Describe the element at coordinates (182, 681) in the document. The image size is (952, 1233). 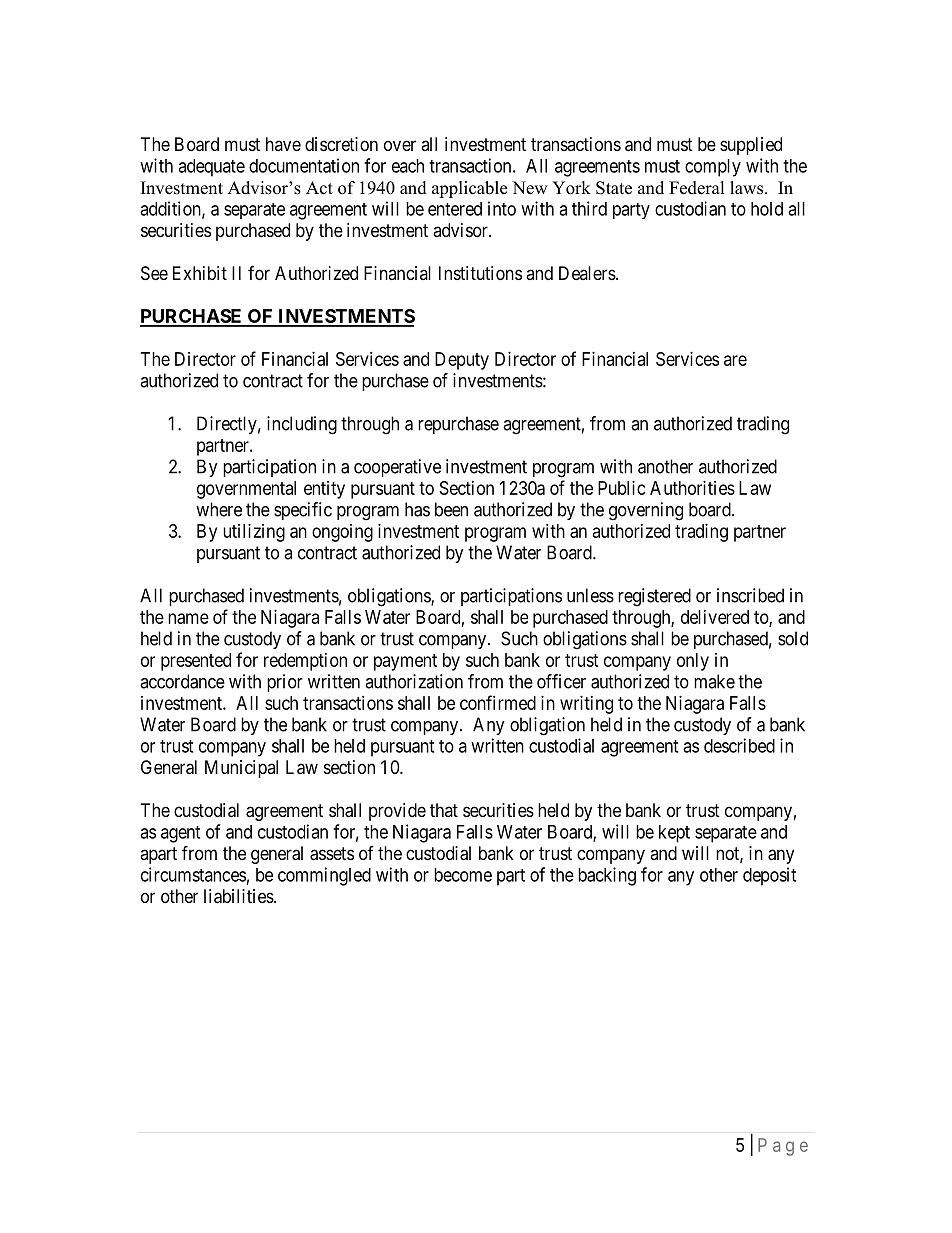
I see `accordance` at that location.
